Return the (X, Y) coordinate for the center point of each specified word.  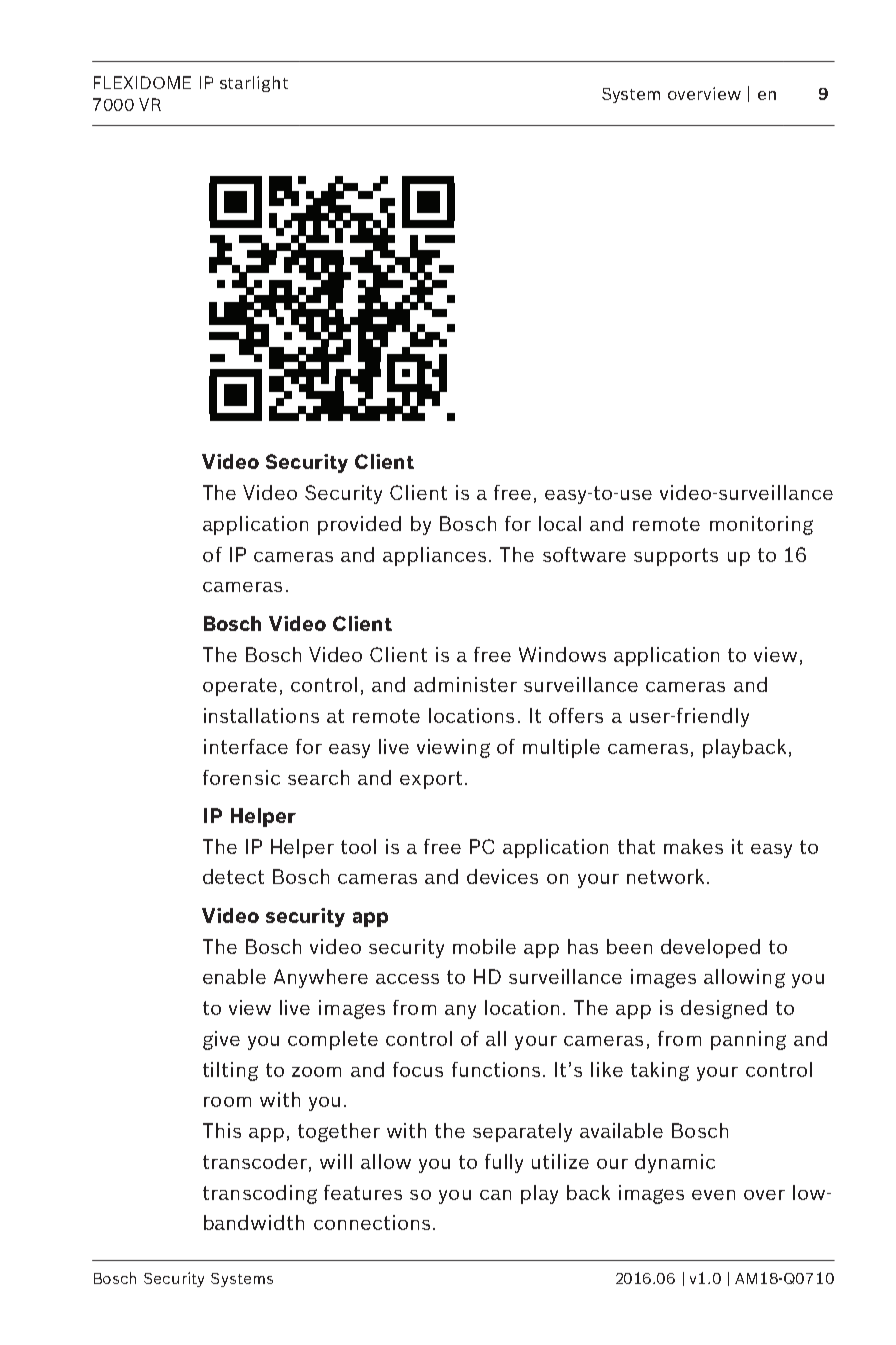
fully (504, 1163)
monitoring (761, 525)
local (560, 523)
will (336, 1161)
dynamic (675, 1163)
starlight (254, 84)
